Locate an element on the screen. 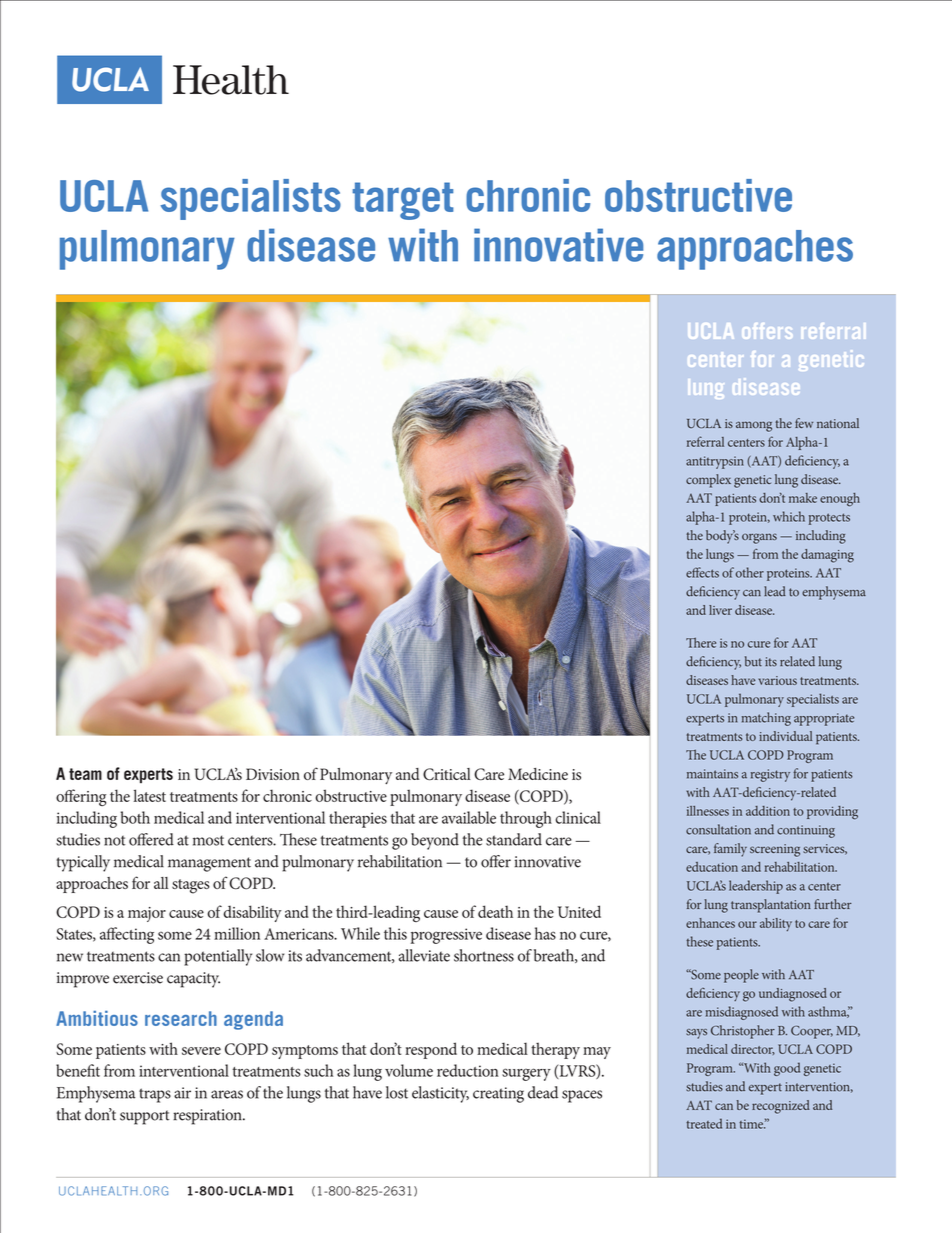 Image resolution: width=952 pixels, height=1233 pixels. few is located at coordinates (804, 423).
